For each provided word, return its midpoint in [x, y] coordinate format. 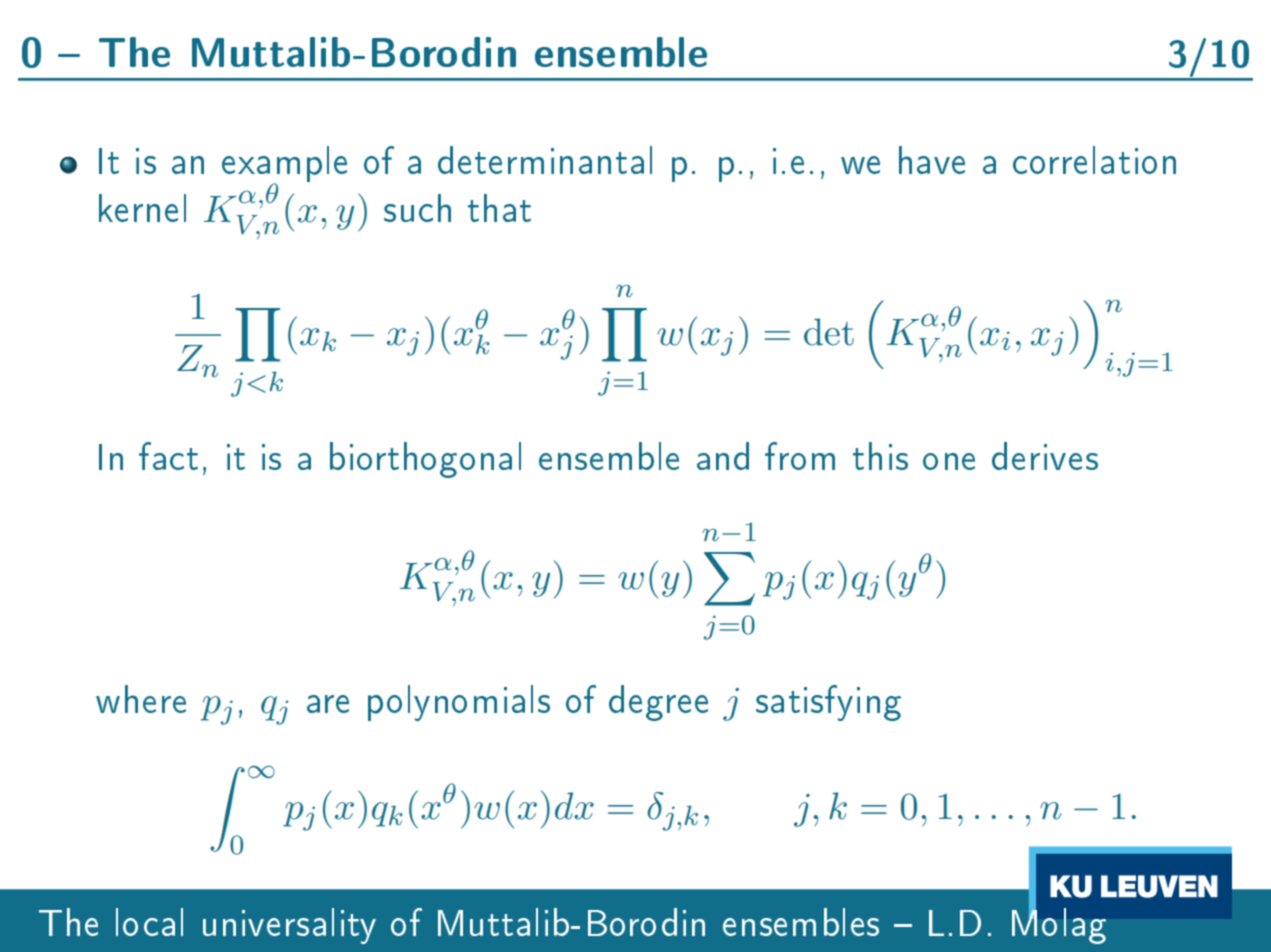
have [932, 160]
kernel [142, 208]
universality [289, 926]
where [141, 699]
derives [1045, 456]
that [499, 208]
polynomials [459, 703]
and [723, 456]
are [328, 704]
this [880, 456]
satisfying [828, 703]
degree [658, 703]
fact [168, 456]
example [284, 165]
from [800, 456]
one [949, 461]
